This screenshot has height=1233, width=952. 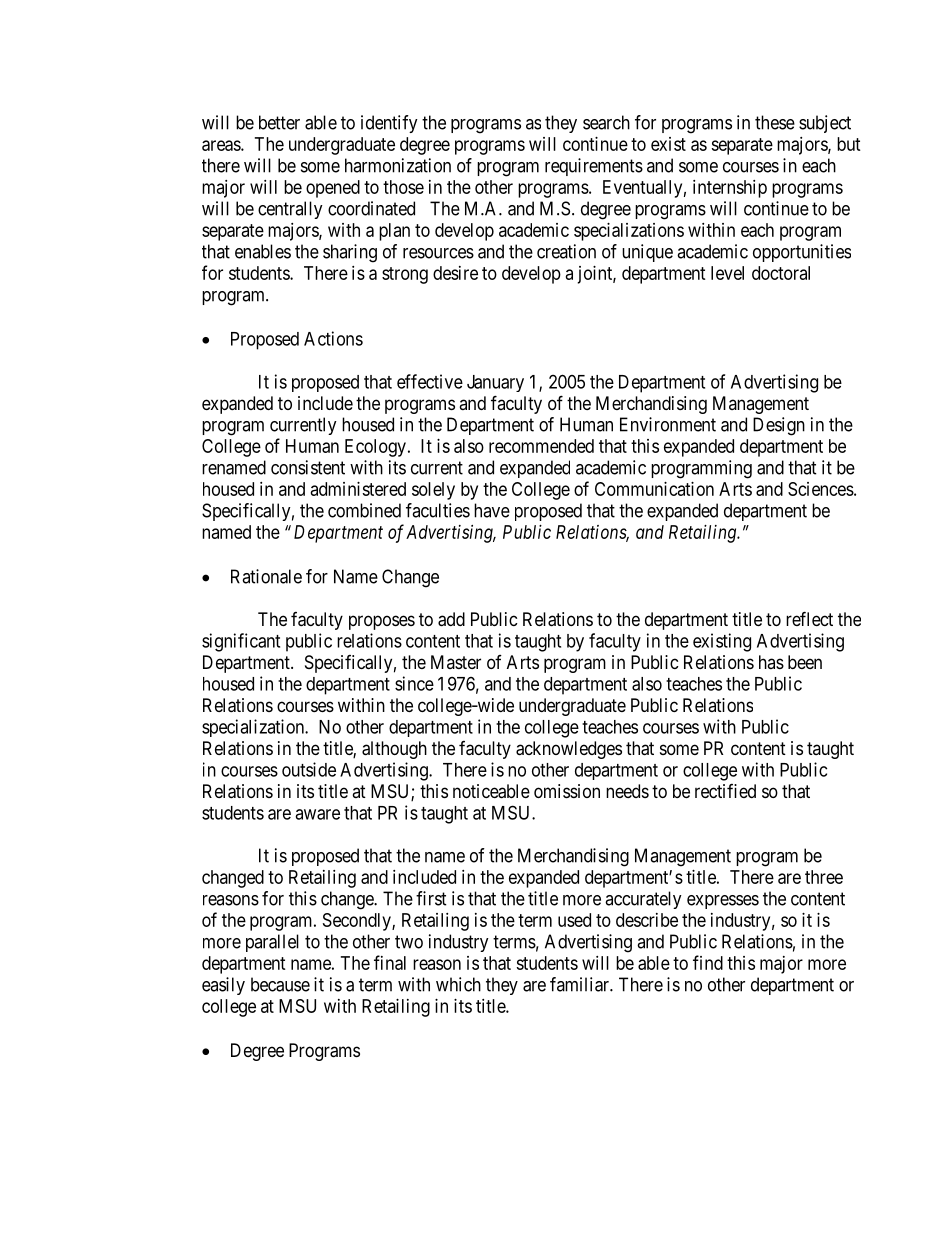 I want to click on which, so click(x=458, y=984).
